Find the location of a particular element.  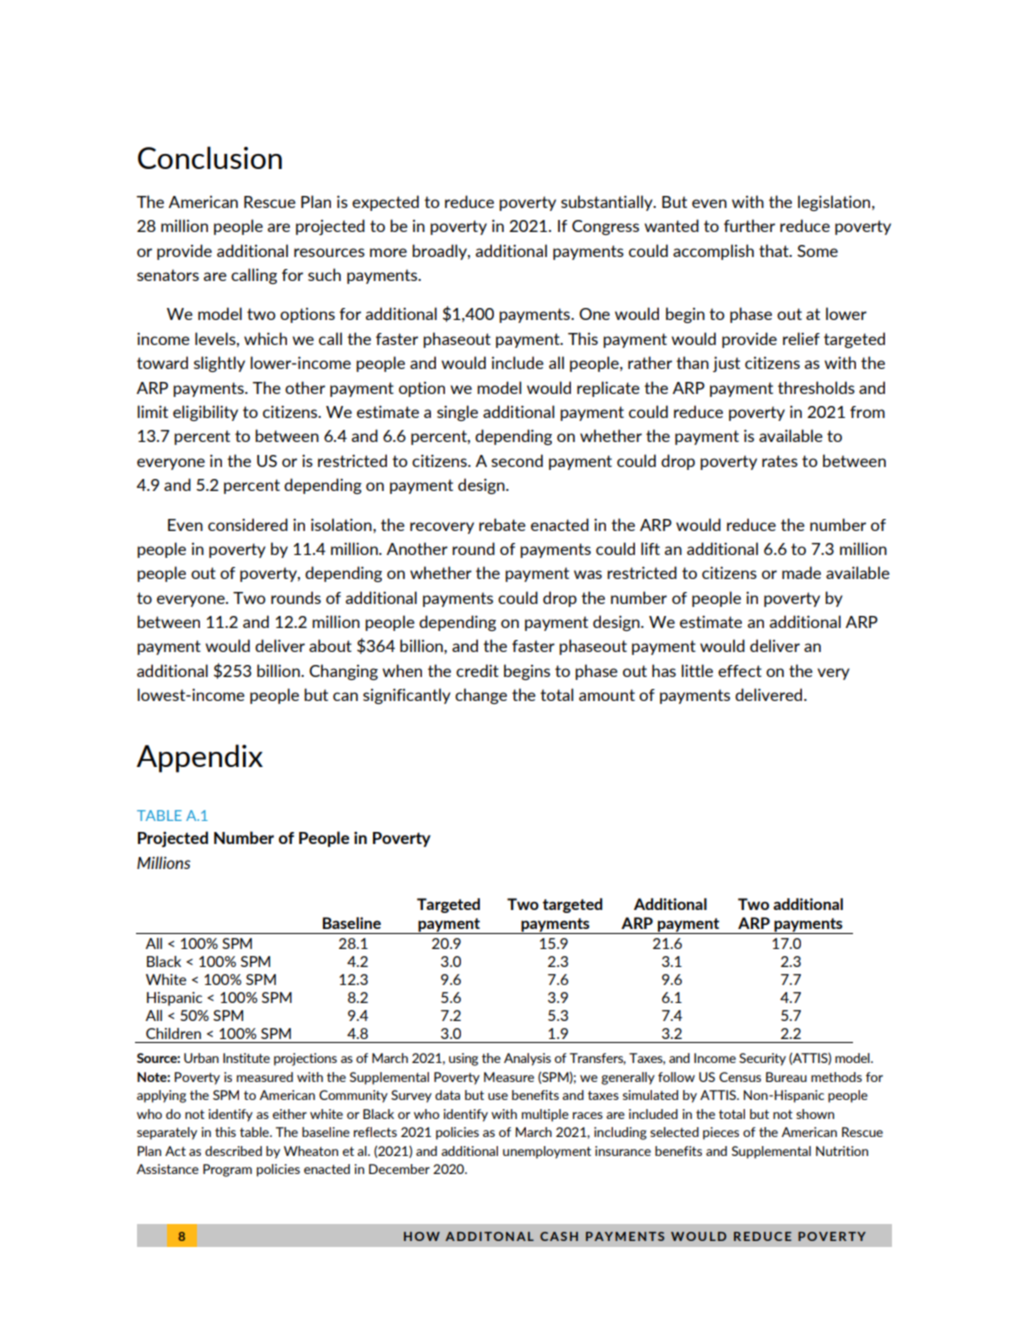

described is located at coordinates (233, 1151).
